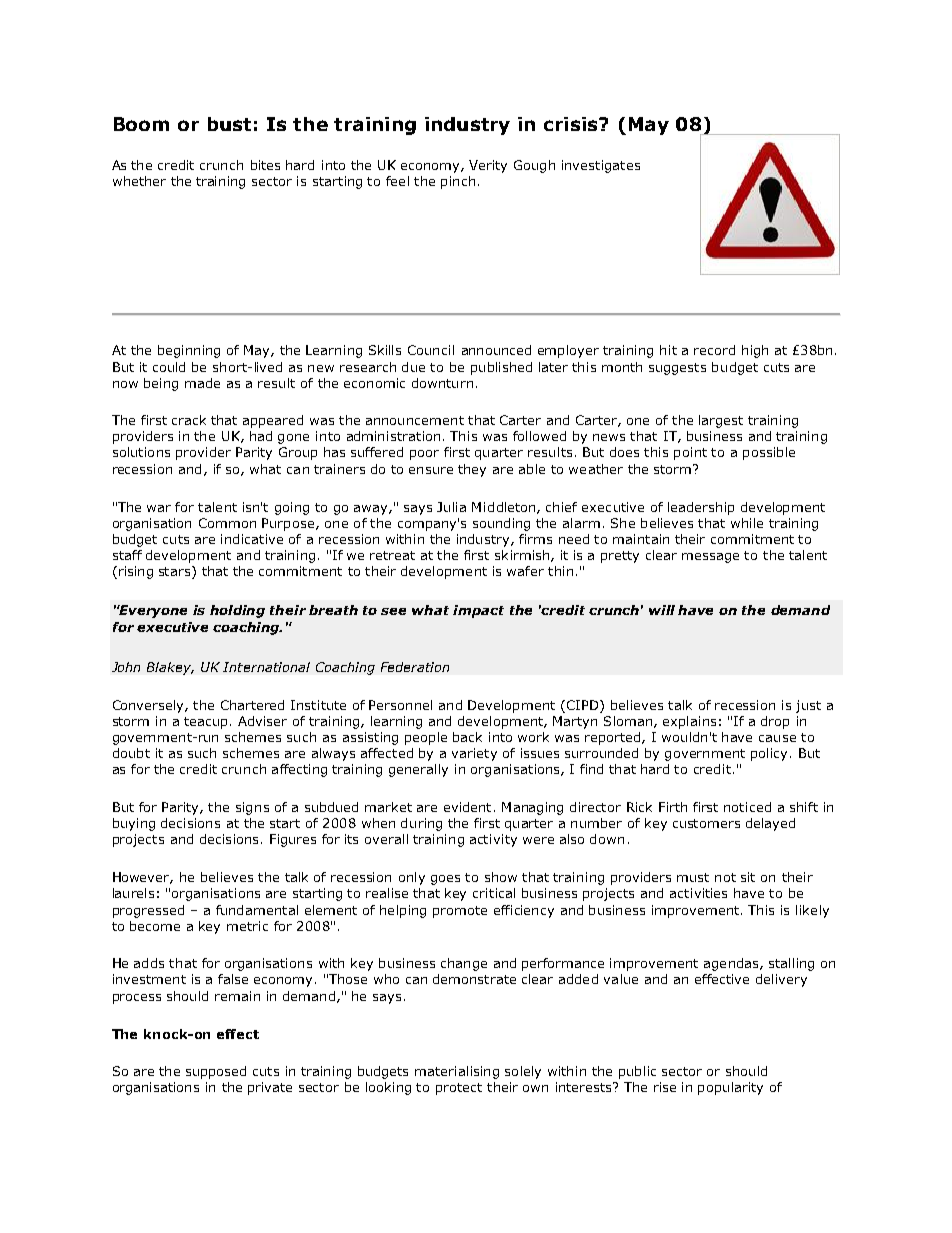  Describe the element at coordinates (601, 166) in the image. I see `investigates` at that location.
